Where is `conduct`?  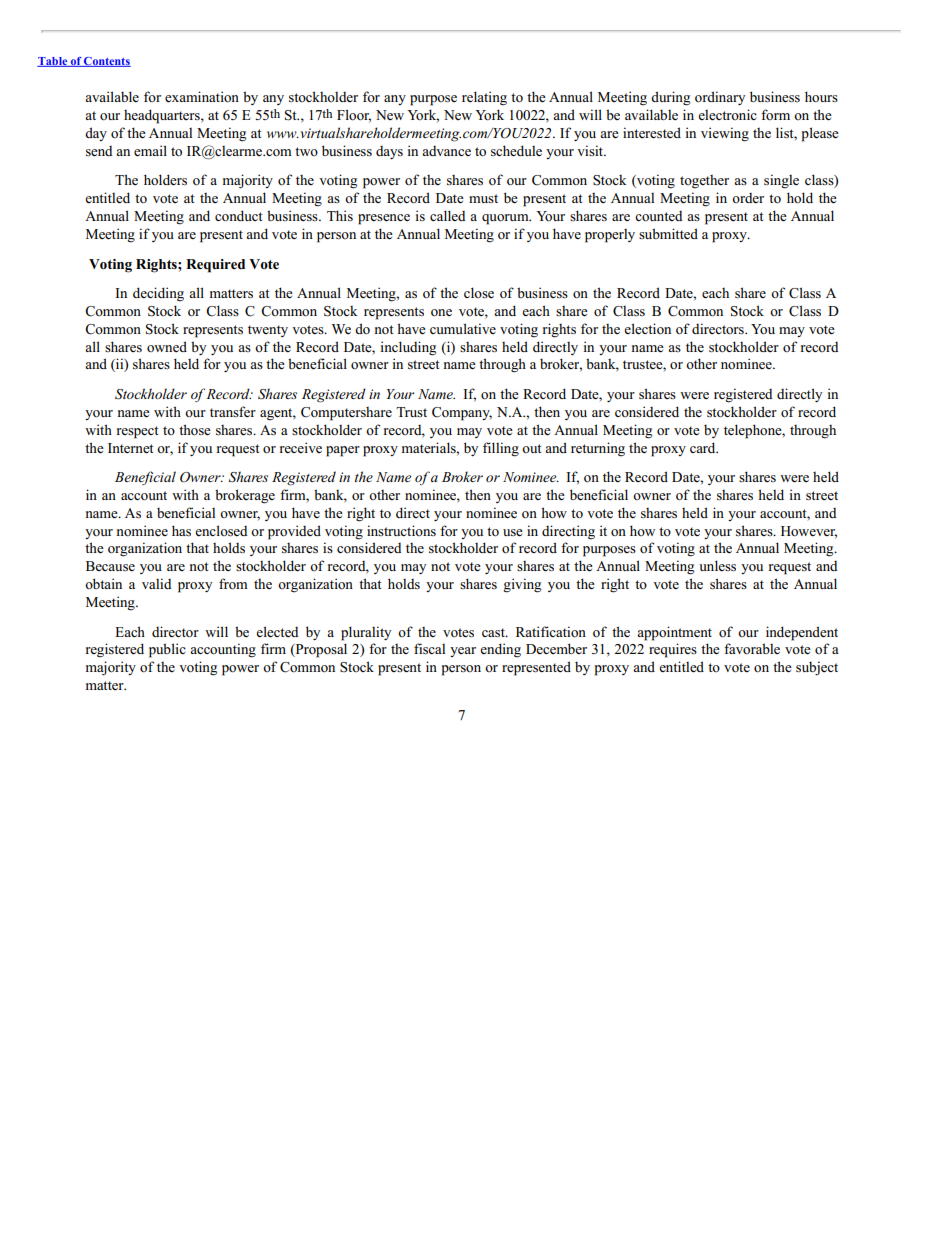
conduct is located at coordinates (238, 215).
